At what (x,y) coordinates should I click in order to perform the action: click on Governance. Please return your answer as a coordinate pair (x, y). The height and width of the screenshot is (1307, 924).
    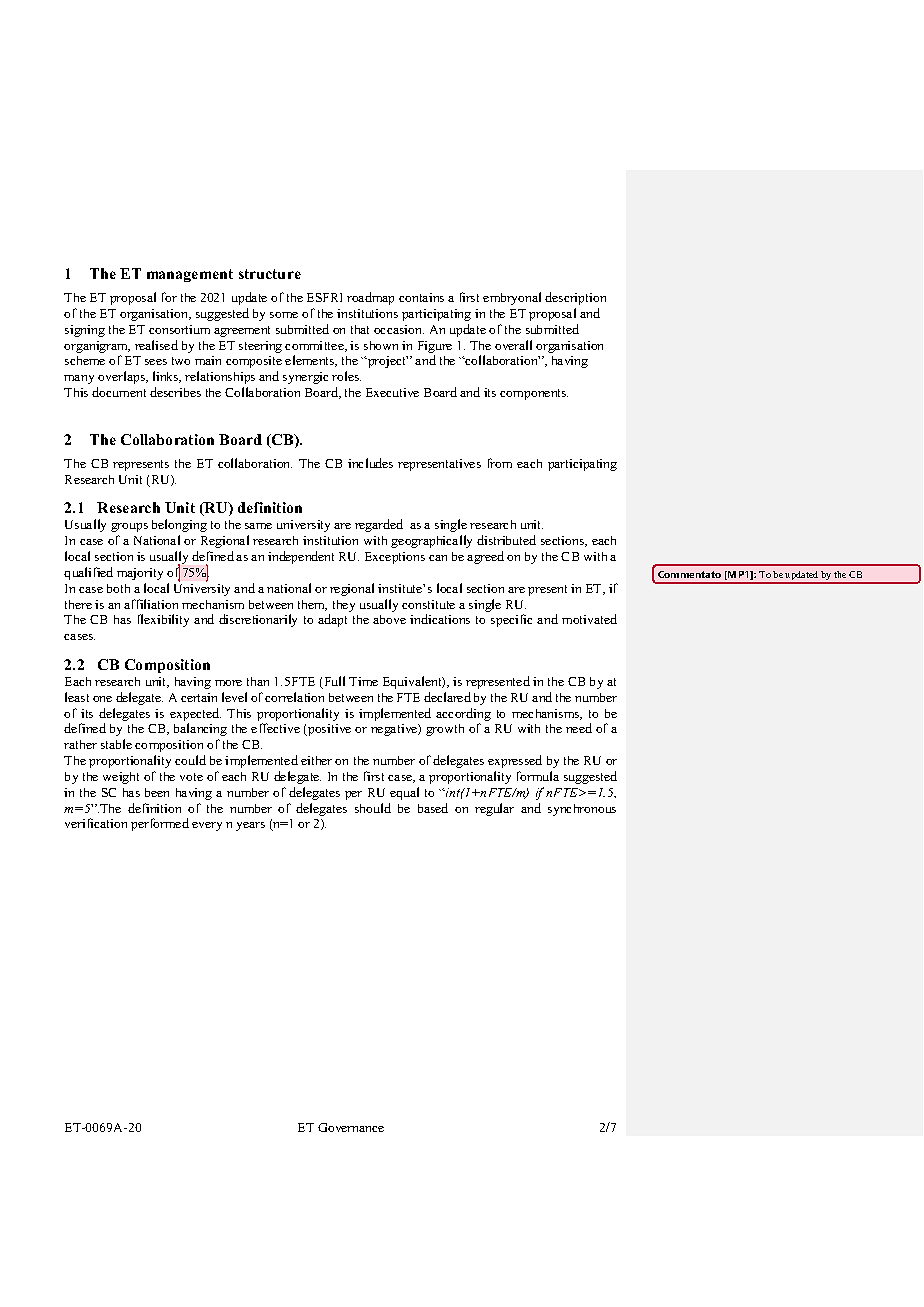
    Looking at the image, I should click on (351, 1127).
